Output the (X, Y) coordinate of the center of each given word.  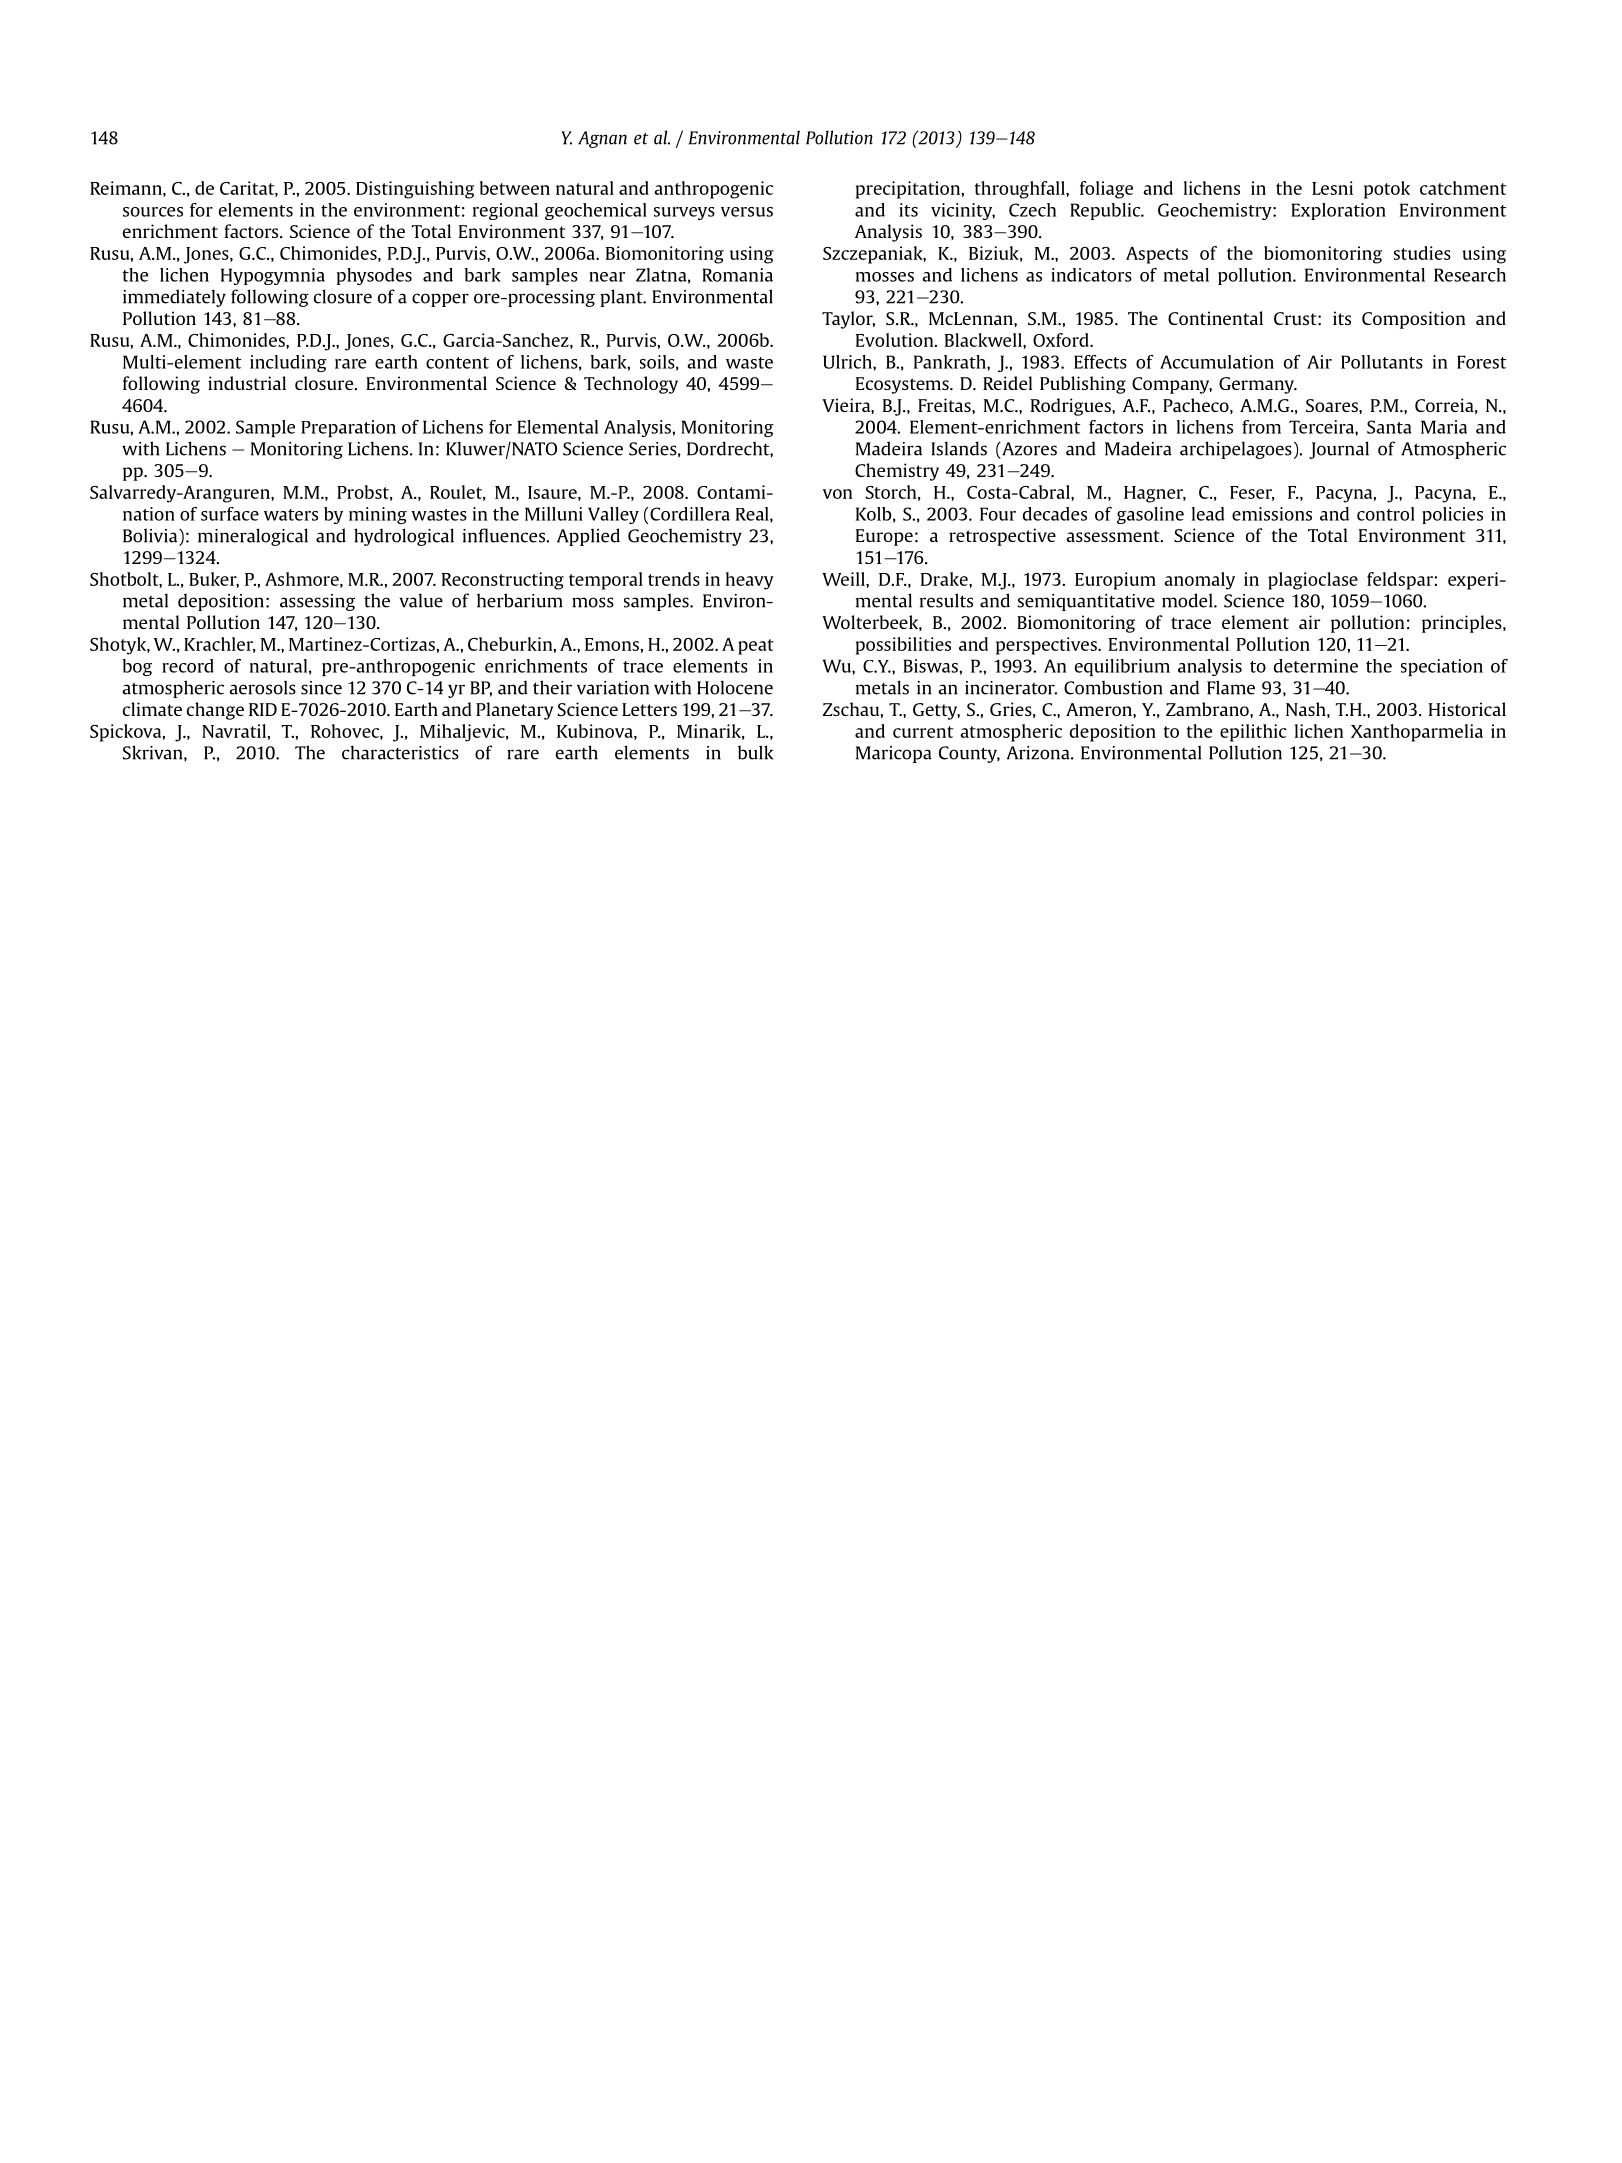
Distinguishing (415, 190)
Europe (884, 537)
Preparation (348, 428)
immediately (174, 298)
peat (756, 647)
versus (747, 212)
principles (1463, 624)
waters (291, 515)
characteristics (400, 752)
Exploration (1338, 211)
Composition (1413, 320)
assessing (317, 602)
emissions (1272, 514)
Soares (1333, 405)
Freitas (945, 405)
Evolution (896, 340)
